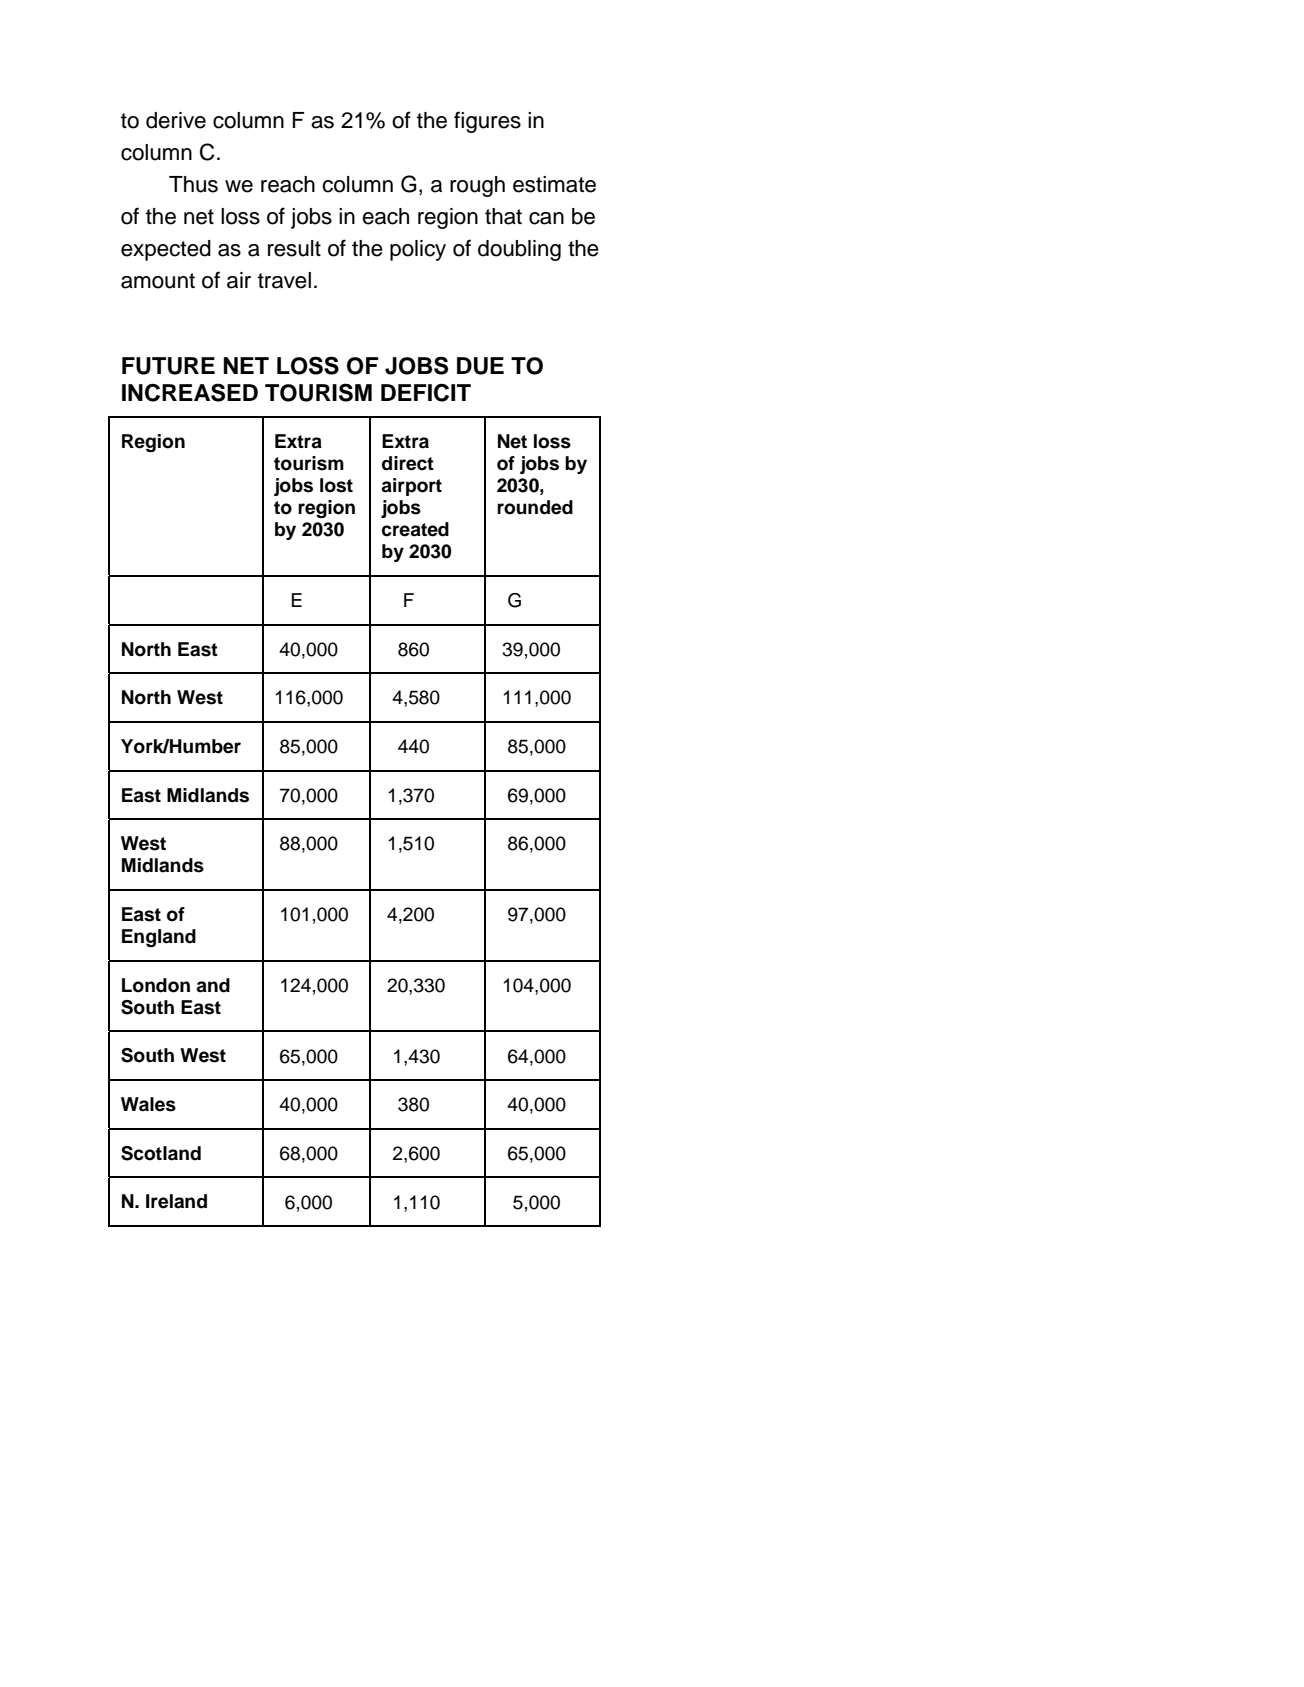 This screenshot has width=1304, height=1687. I want to click on rounded, so click(535, 507).
